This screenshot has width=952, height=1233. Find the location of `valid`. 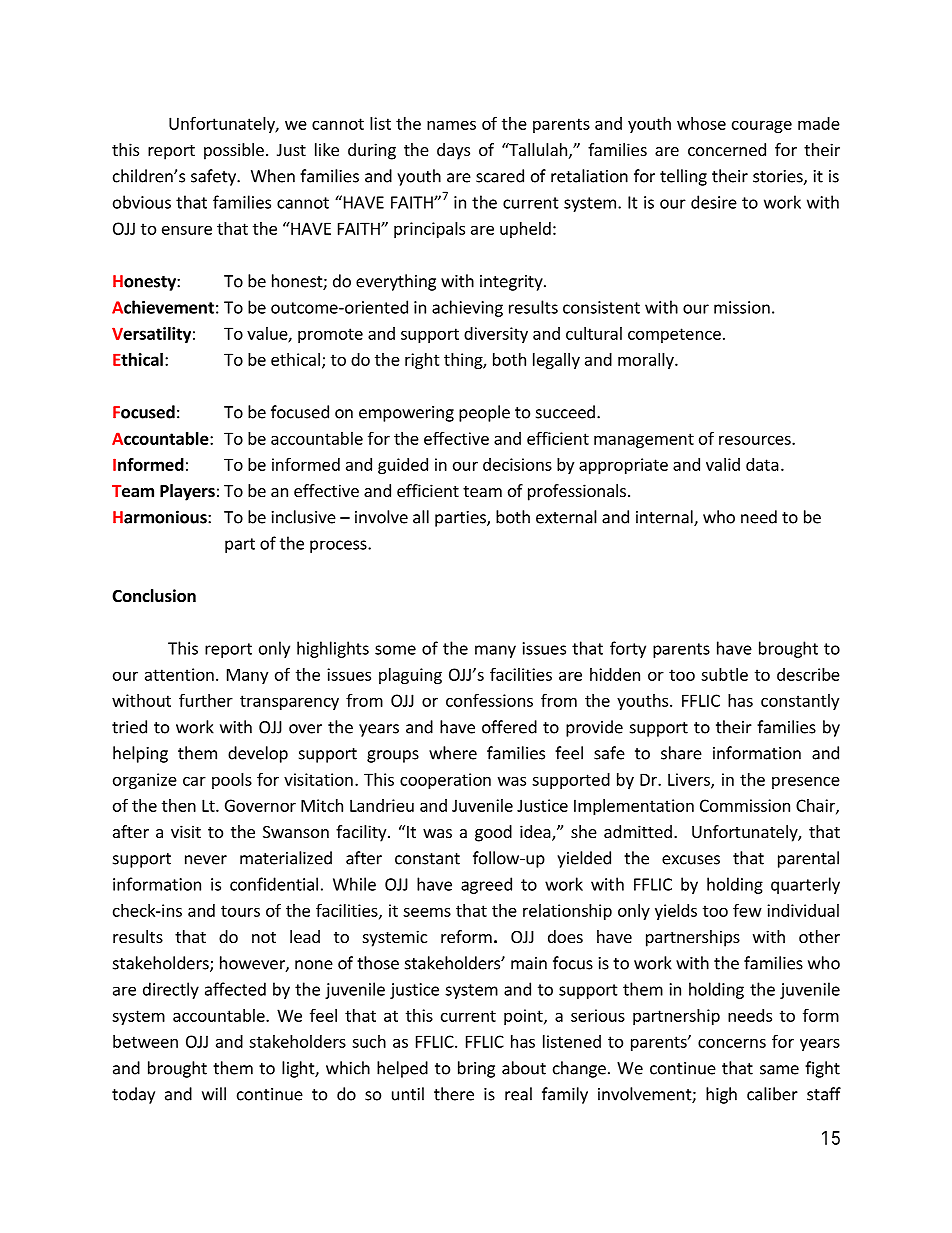

valid is located at coordinates (723, 464).
